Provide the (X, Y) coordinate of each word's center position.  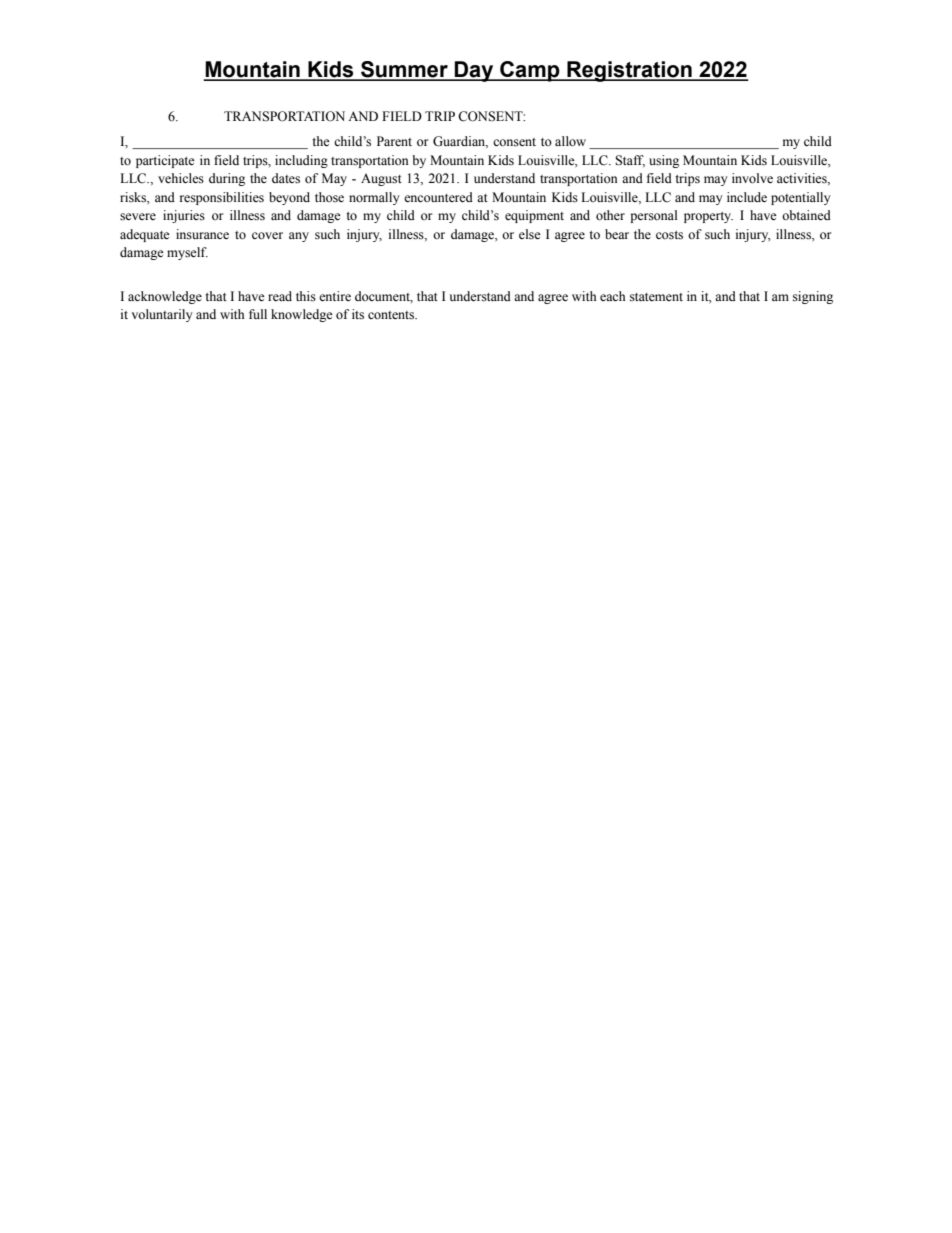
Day (474, 71)
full (258, 314)
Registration (629, 71)
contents (392, 315)
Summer (404, 70)
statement (656, 297)
